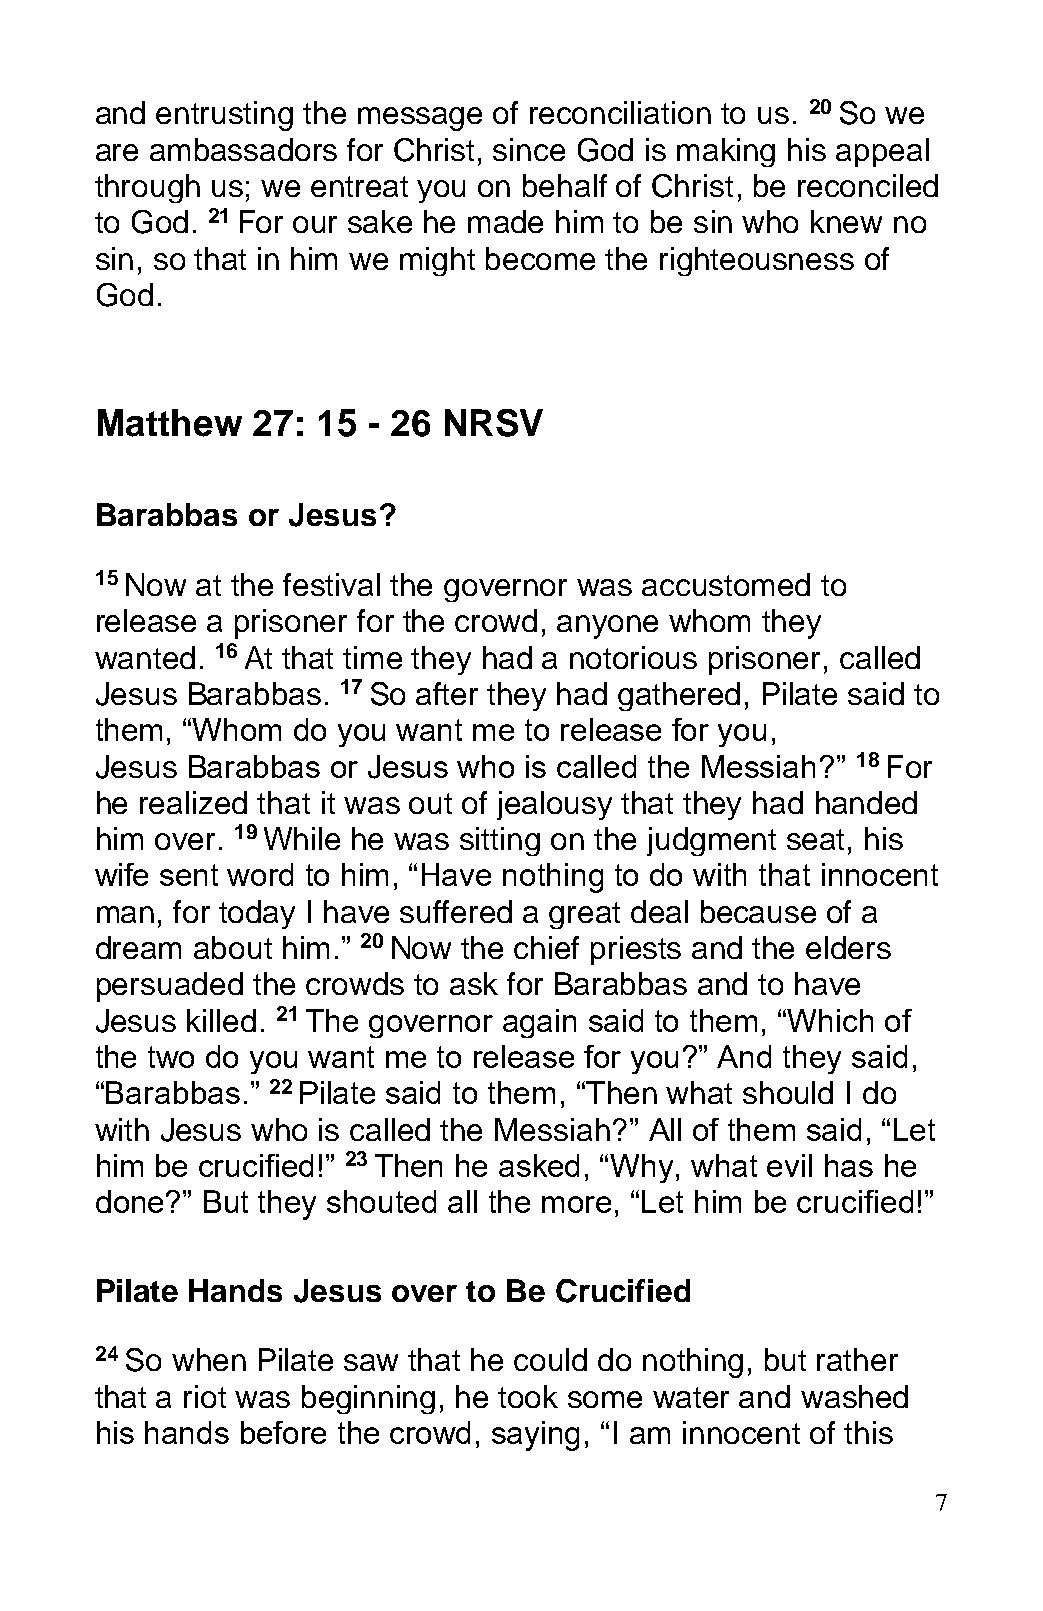 This screenshot has width=1043, height=1611. Describe the element at coordinates (830, 1020) in the screenshot. I see `Which` at that location.
